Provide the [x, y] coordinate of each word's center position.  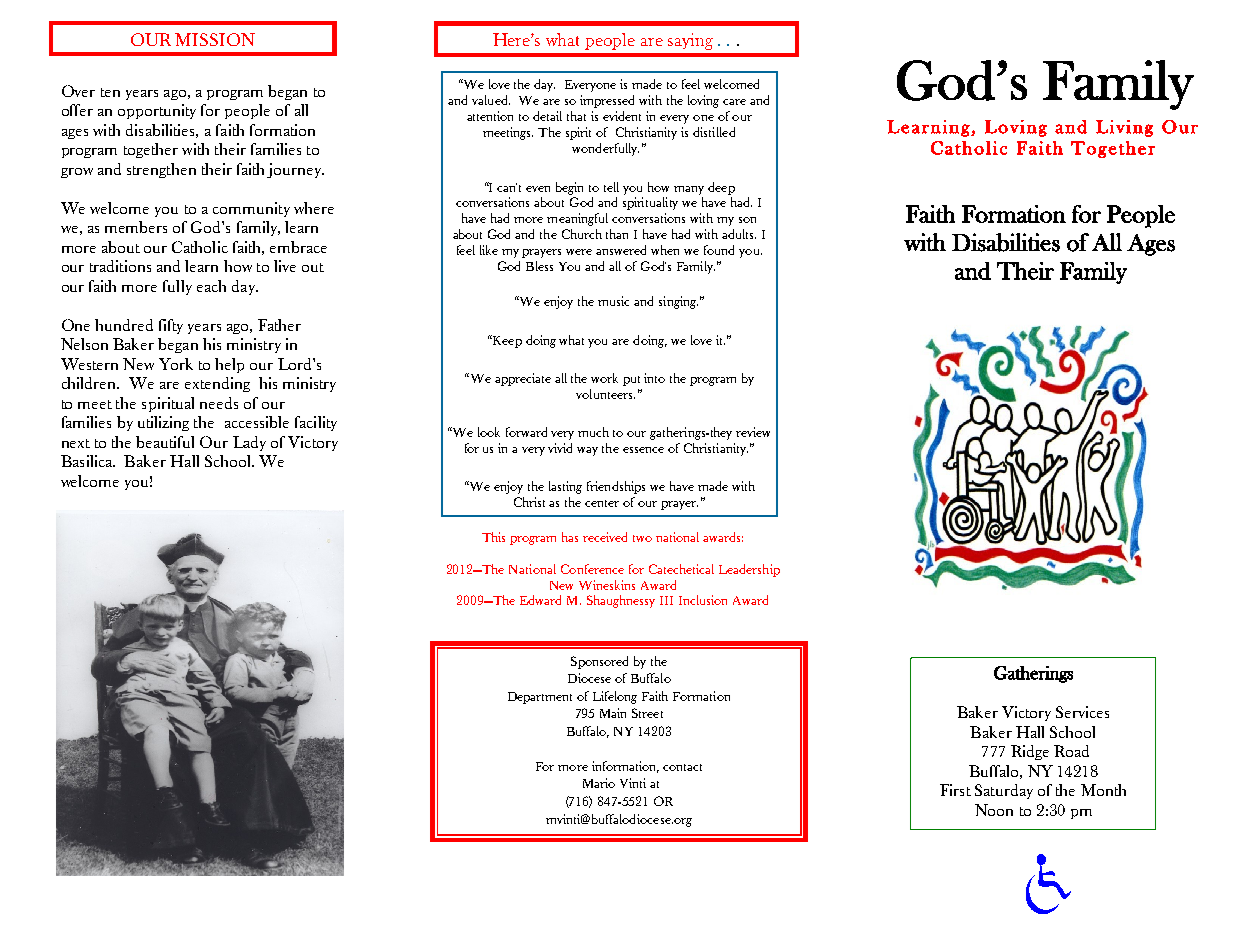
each [211, 286]
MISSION [215, 39]
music [613, 301]
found [719, 250]
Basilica [88, 461]
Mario [599, 783]
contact [682, 767]
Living [1124, 128]
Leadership [749, 570]
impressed [607, 101]
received [605, 537]
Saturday [1004, 791]
